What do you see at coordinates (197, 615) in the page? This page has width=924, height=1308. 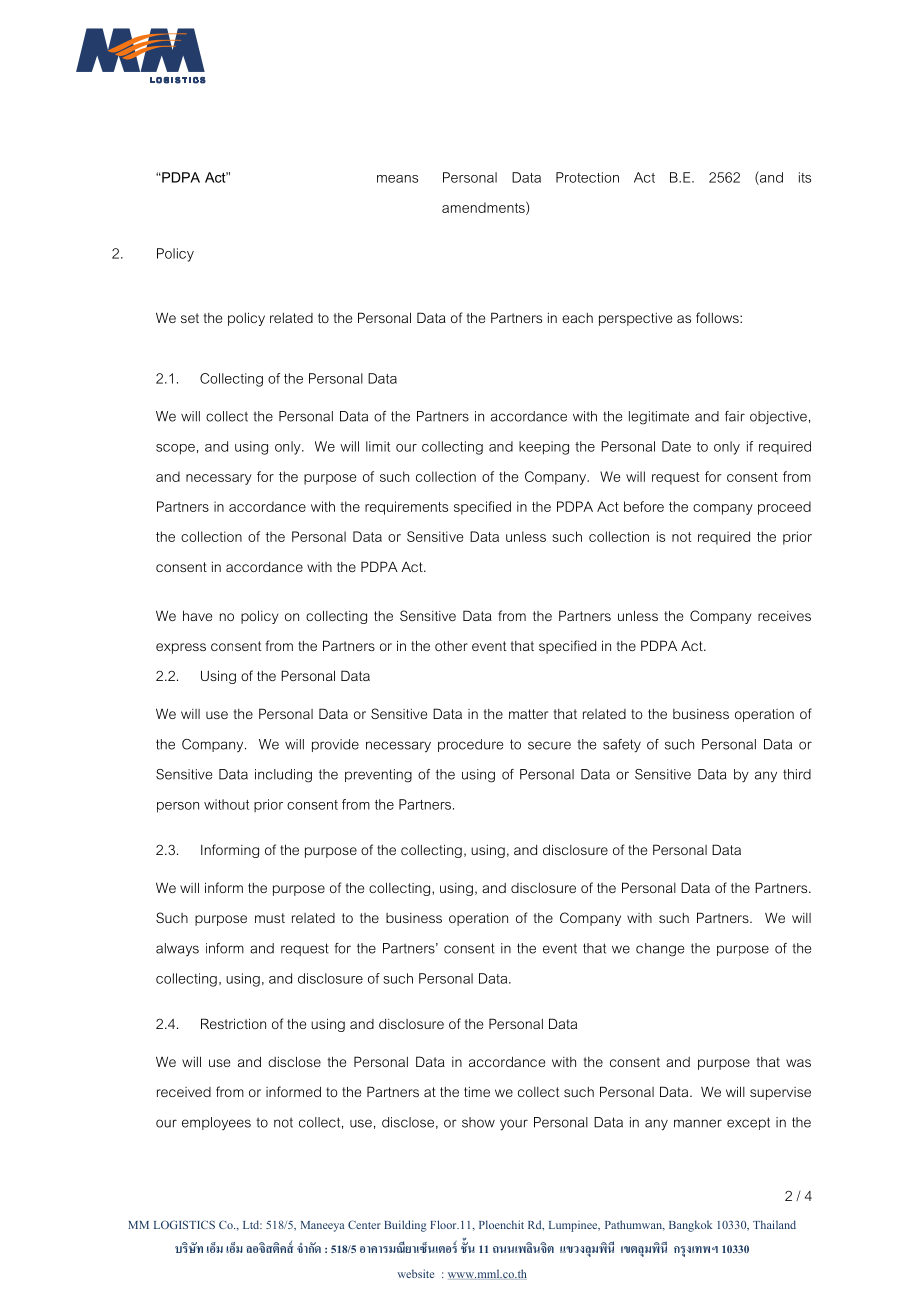 I see `have` at bounding box center [197, 615].
